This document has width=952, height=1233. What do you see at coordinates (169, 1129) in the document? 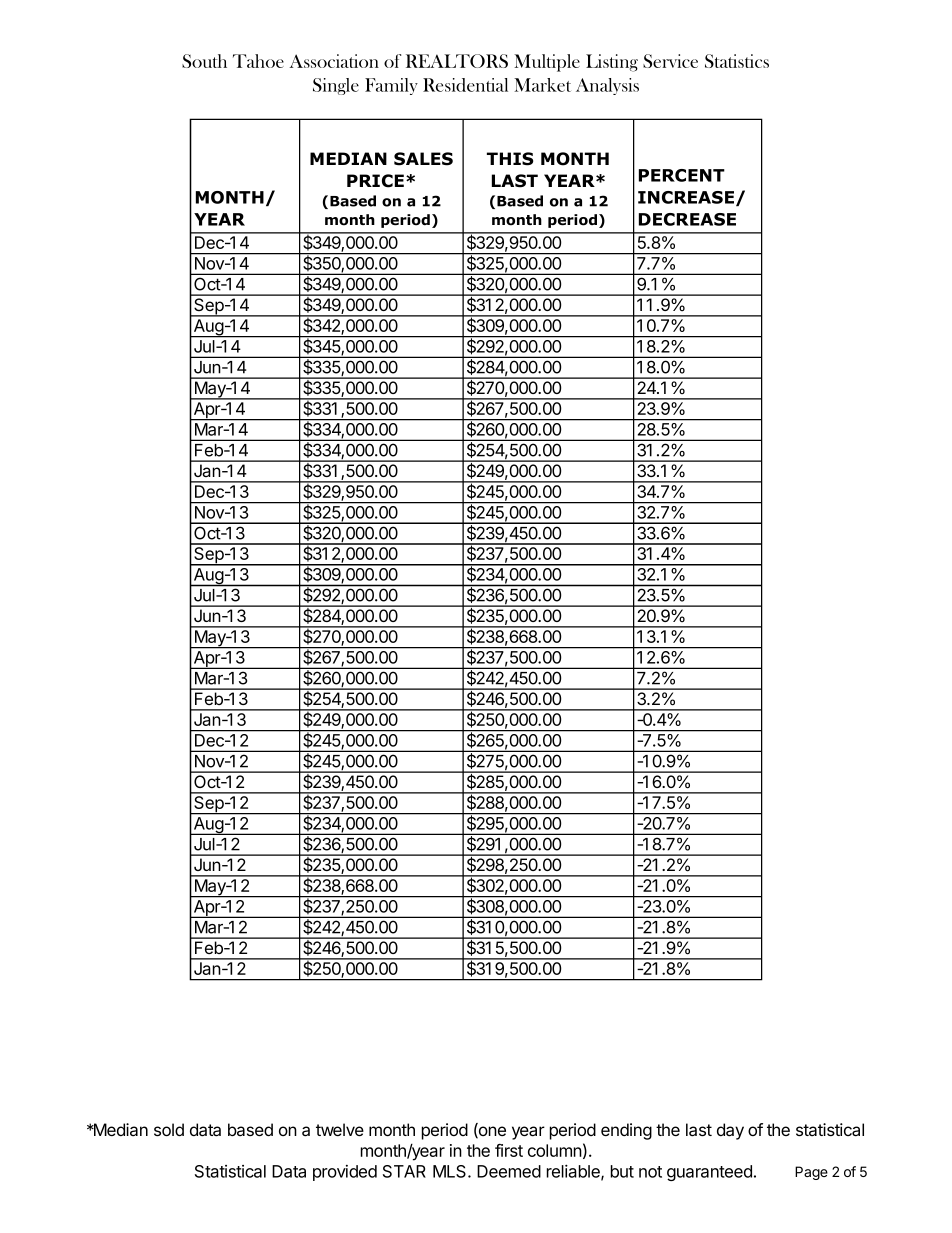
I see `sold` at bounding box center [169, 1129].
